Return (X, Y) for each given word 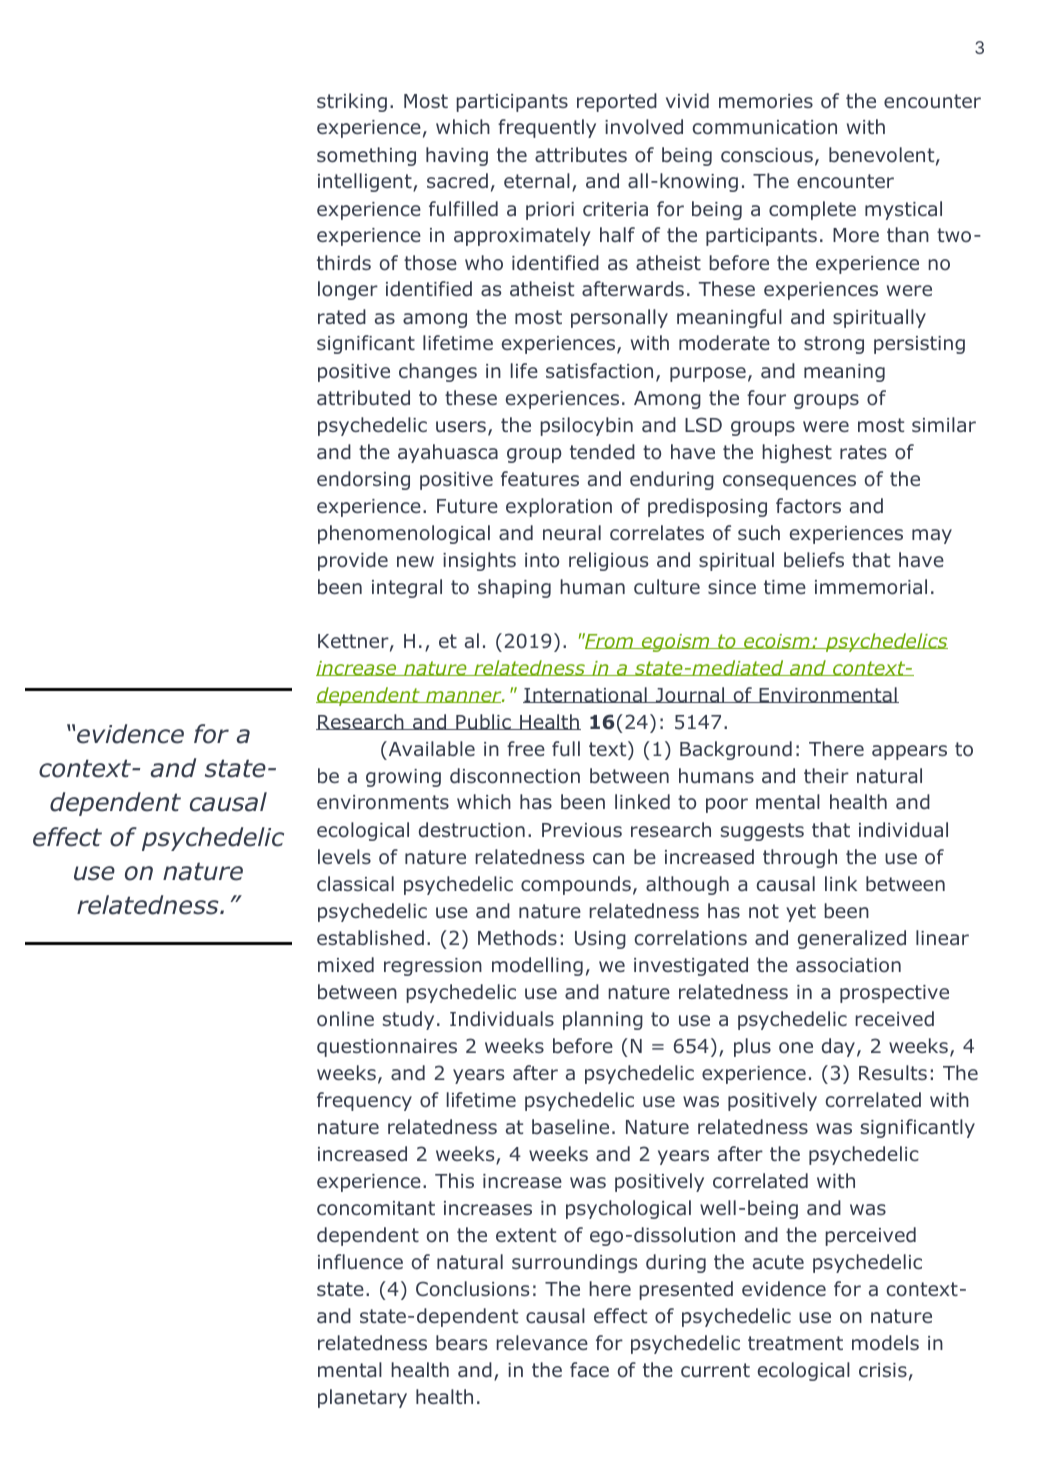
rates (863, 452)
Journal (690, 695)
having (457, 156)
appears (909, 752)
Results (893, 1072)
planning (603, 1020)
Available (430, 749)
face (589, 1369)
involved (644, 127)
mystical (903, 210)
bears (461, 1343)
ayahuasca (448, 453)
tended (602, 452)
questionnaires (387, 1048)
